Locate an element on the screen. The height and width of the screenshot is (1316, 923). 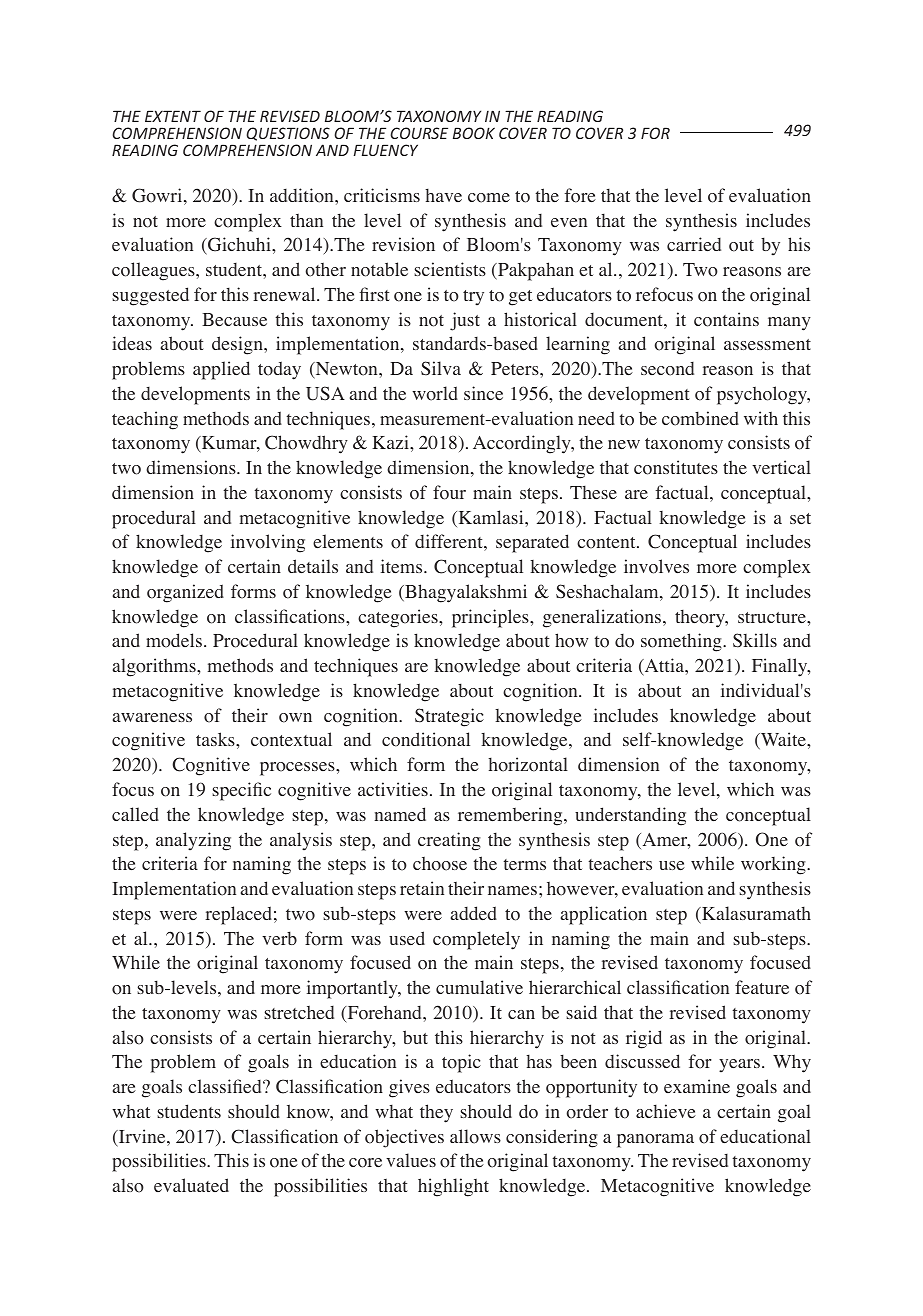
carried is located at coordinates (694, 244).
